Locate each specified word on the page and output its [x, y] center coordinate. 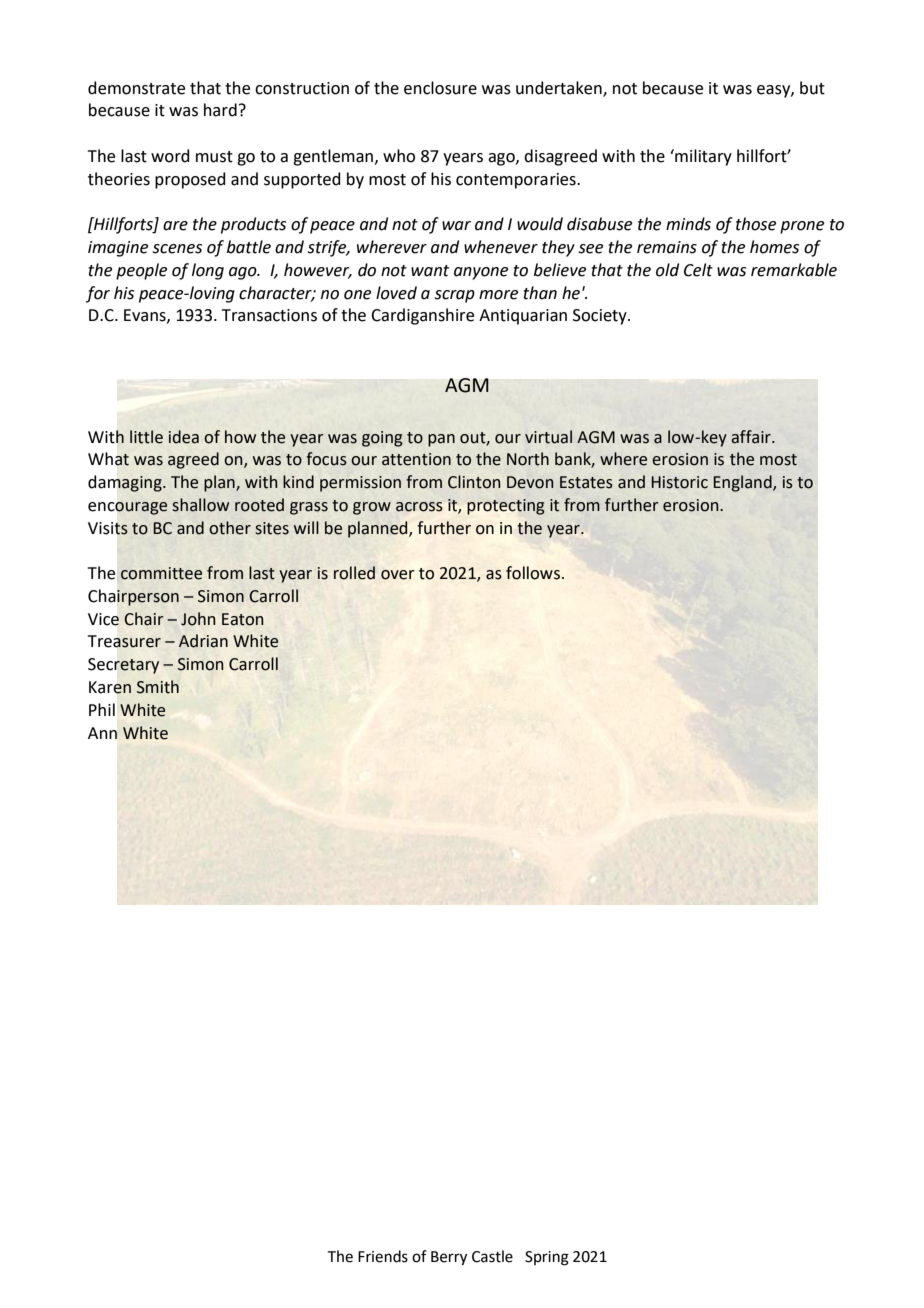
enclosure [440, 88]
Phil [102, 709]
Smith [158, 687]
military [702, 157]
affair [752, 437]
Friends [383, 1256]
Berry [449, 1258]
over [397, 575]
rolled [354, 573]
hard [220, 110]
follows [533, 573]
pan [441, 440]
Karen [110, 687]
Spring [547, 1258]
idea [184, 437]
